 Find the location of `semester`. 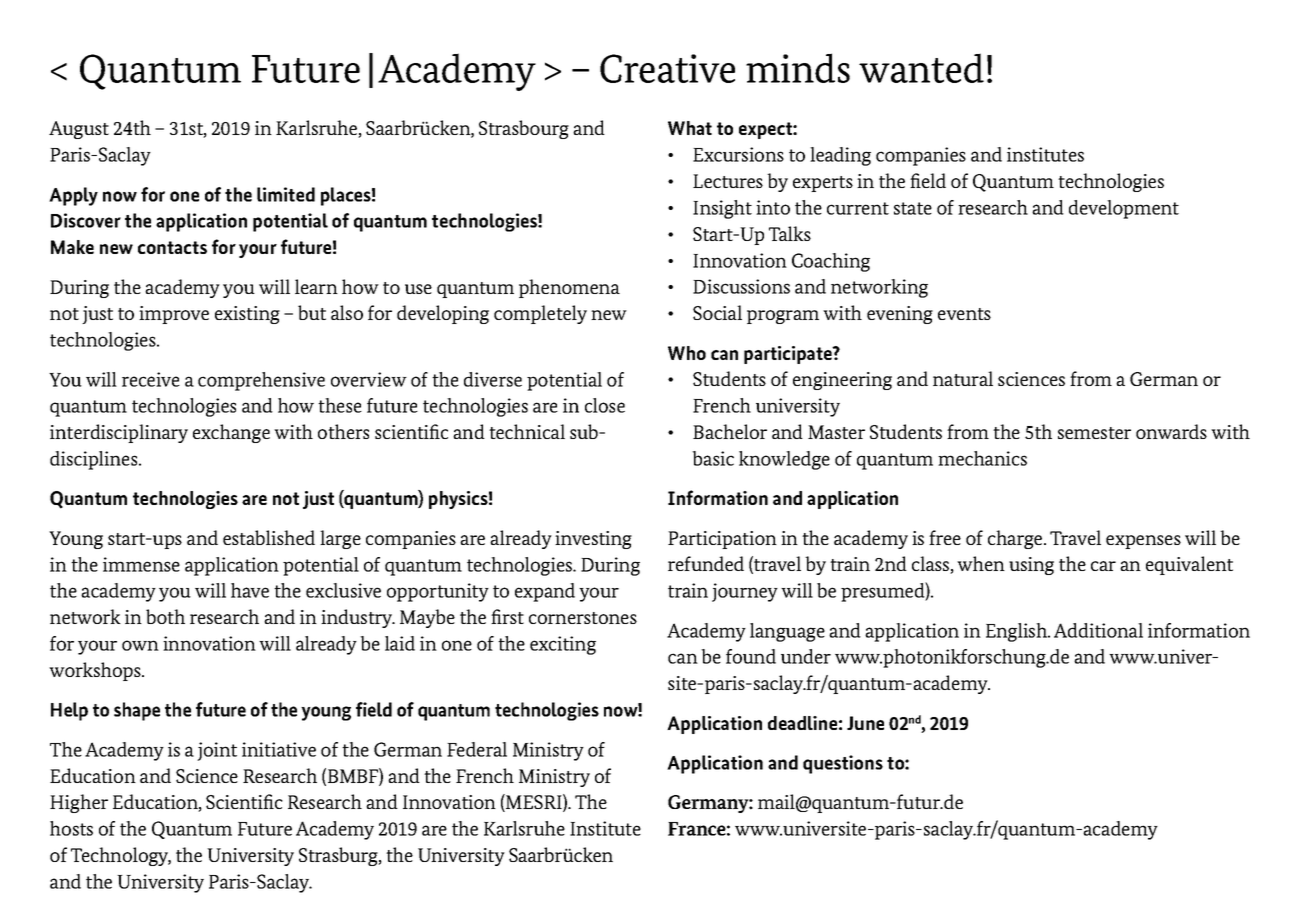

semester is located at coordinates (1094, 433).
